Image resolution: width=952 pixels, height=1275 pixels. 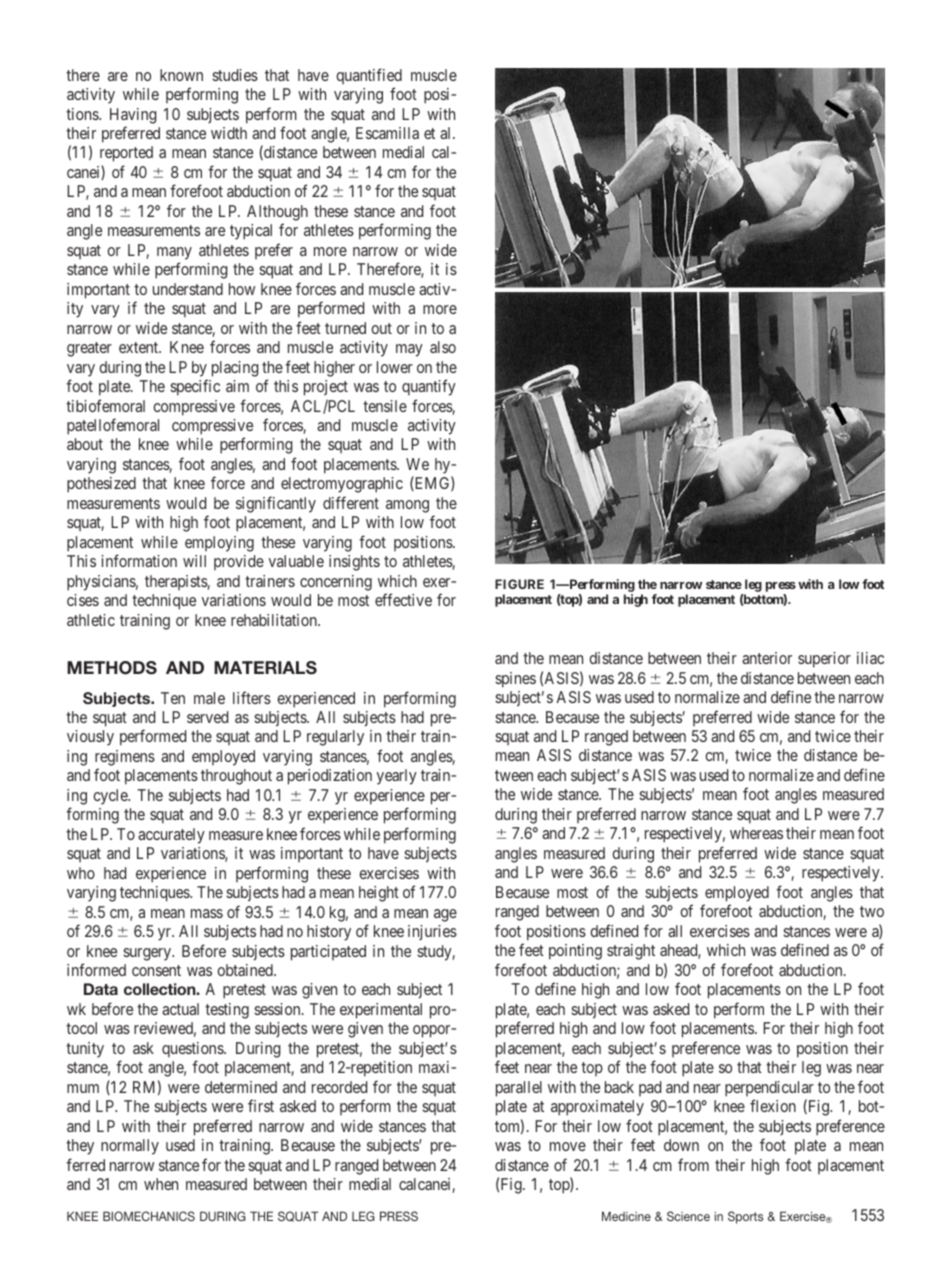 I want to click on also, so click(x=443, y=347).
